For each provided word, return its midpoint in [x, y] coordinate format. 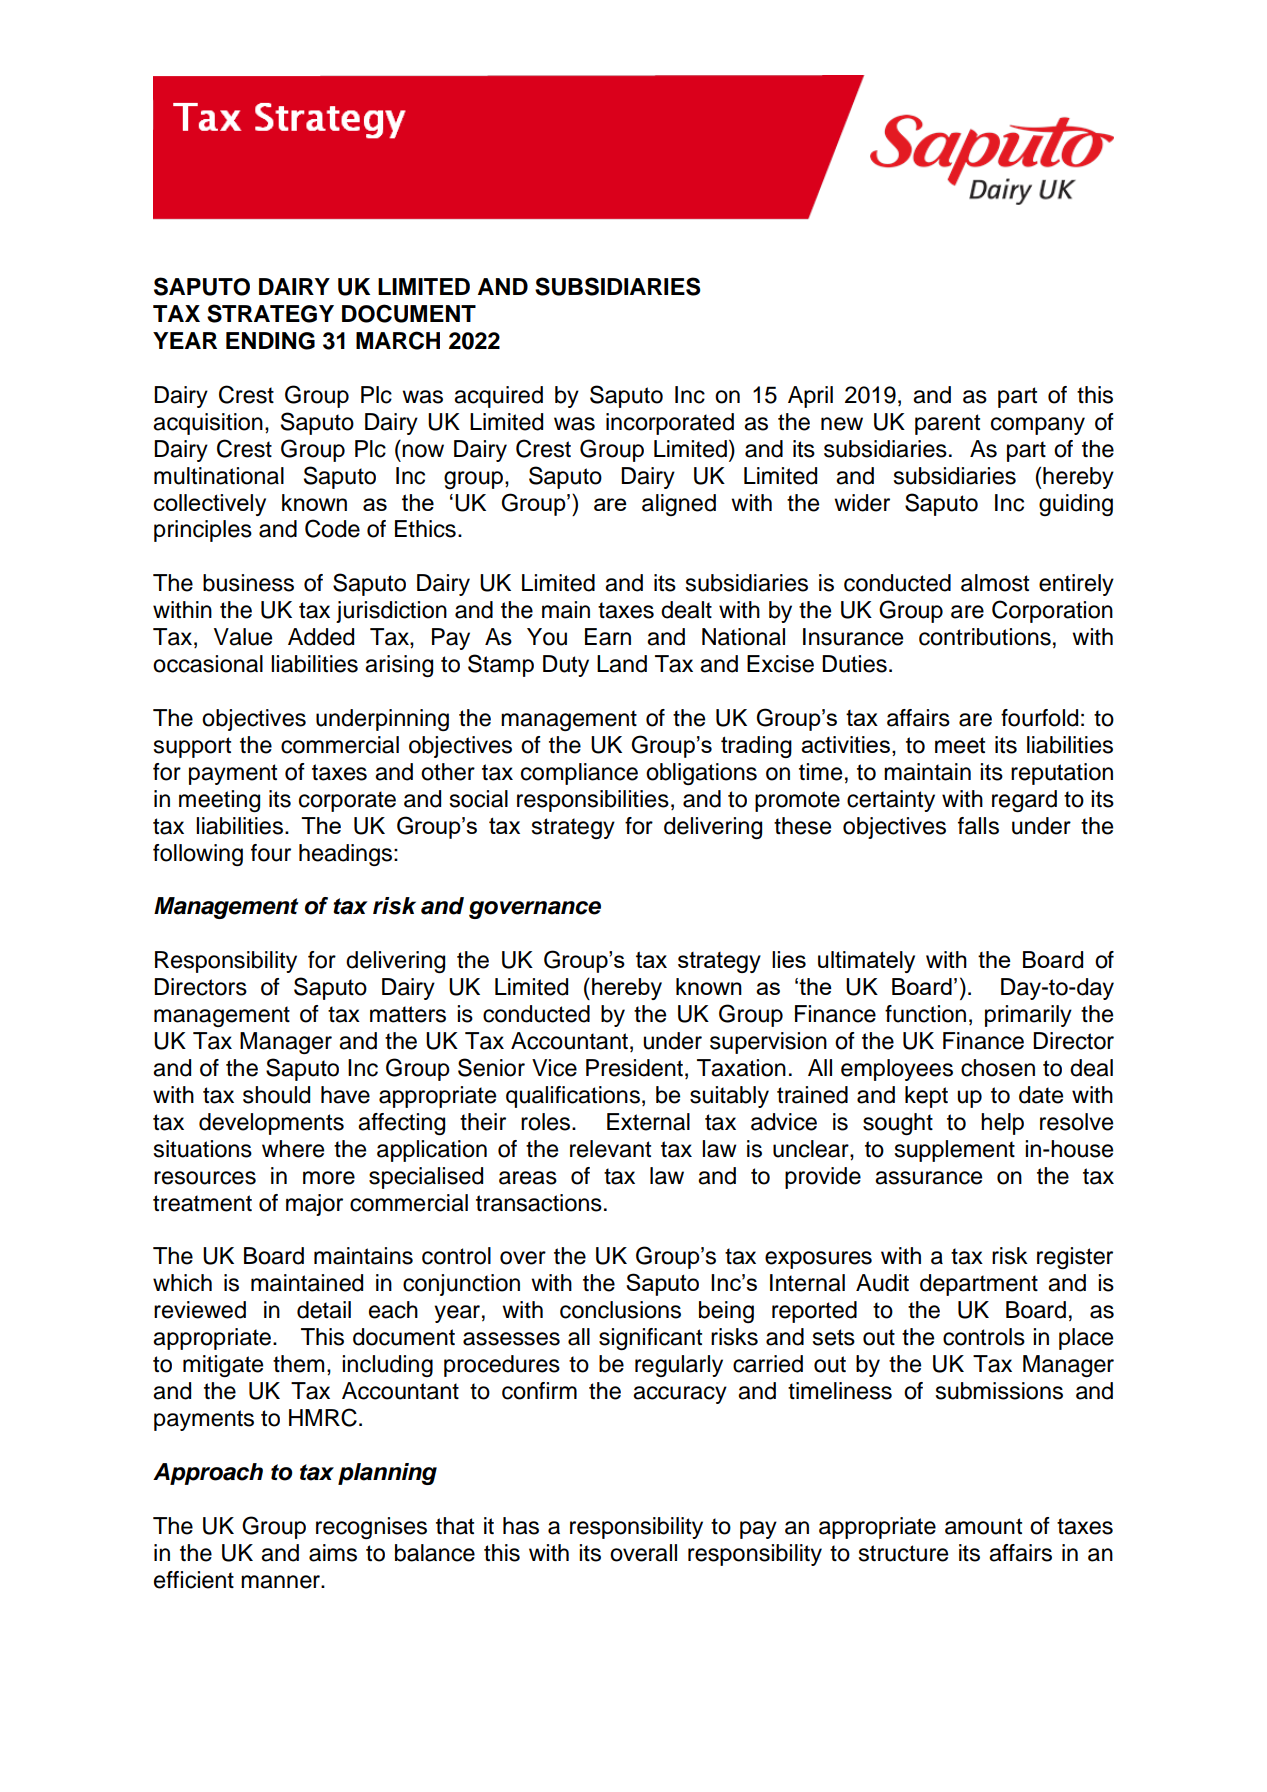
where [293, 1149]
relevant [610, 1149]
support [192, 747]
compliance [579, 774]
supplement [955, 1151]
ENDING [270, 341]
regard [1024, 801]
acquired [498, 397]
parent [947, 424]
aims [333, 1553]
